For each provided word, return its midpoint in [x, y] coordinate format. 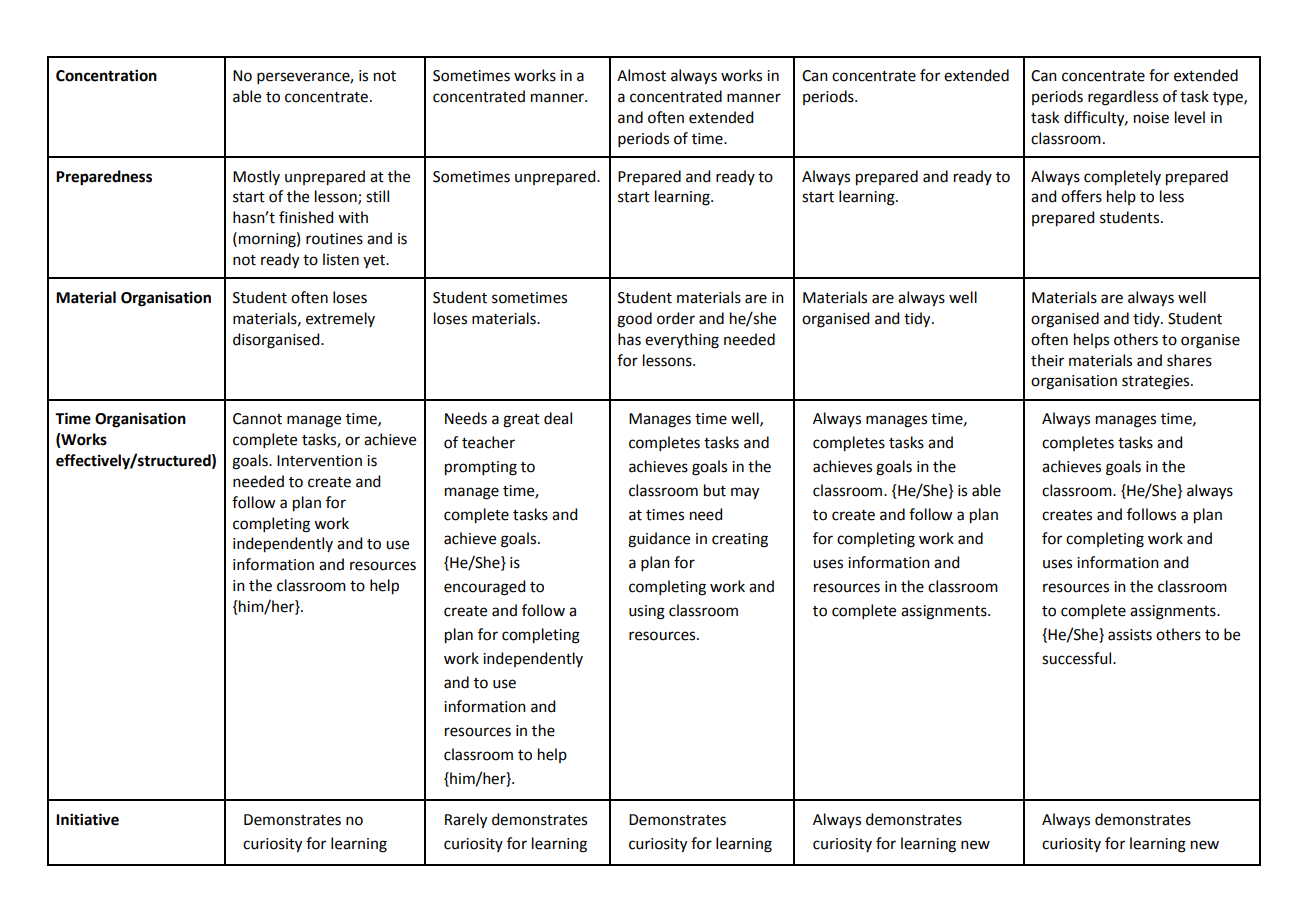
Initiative [87, 819]
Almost [641, 75]
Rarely [466, 821]
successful [1078, 658]
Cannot [257, 419]
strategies [1157, 382]
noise [1151, 118]
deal [558, 418]
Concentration [106, 75]
